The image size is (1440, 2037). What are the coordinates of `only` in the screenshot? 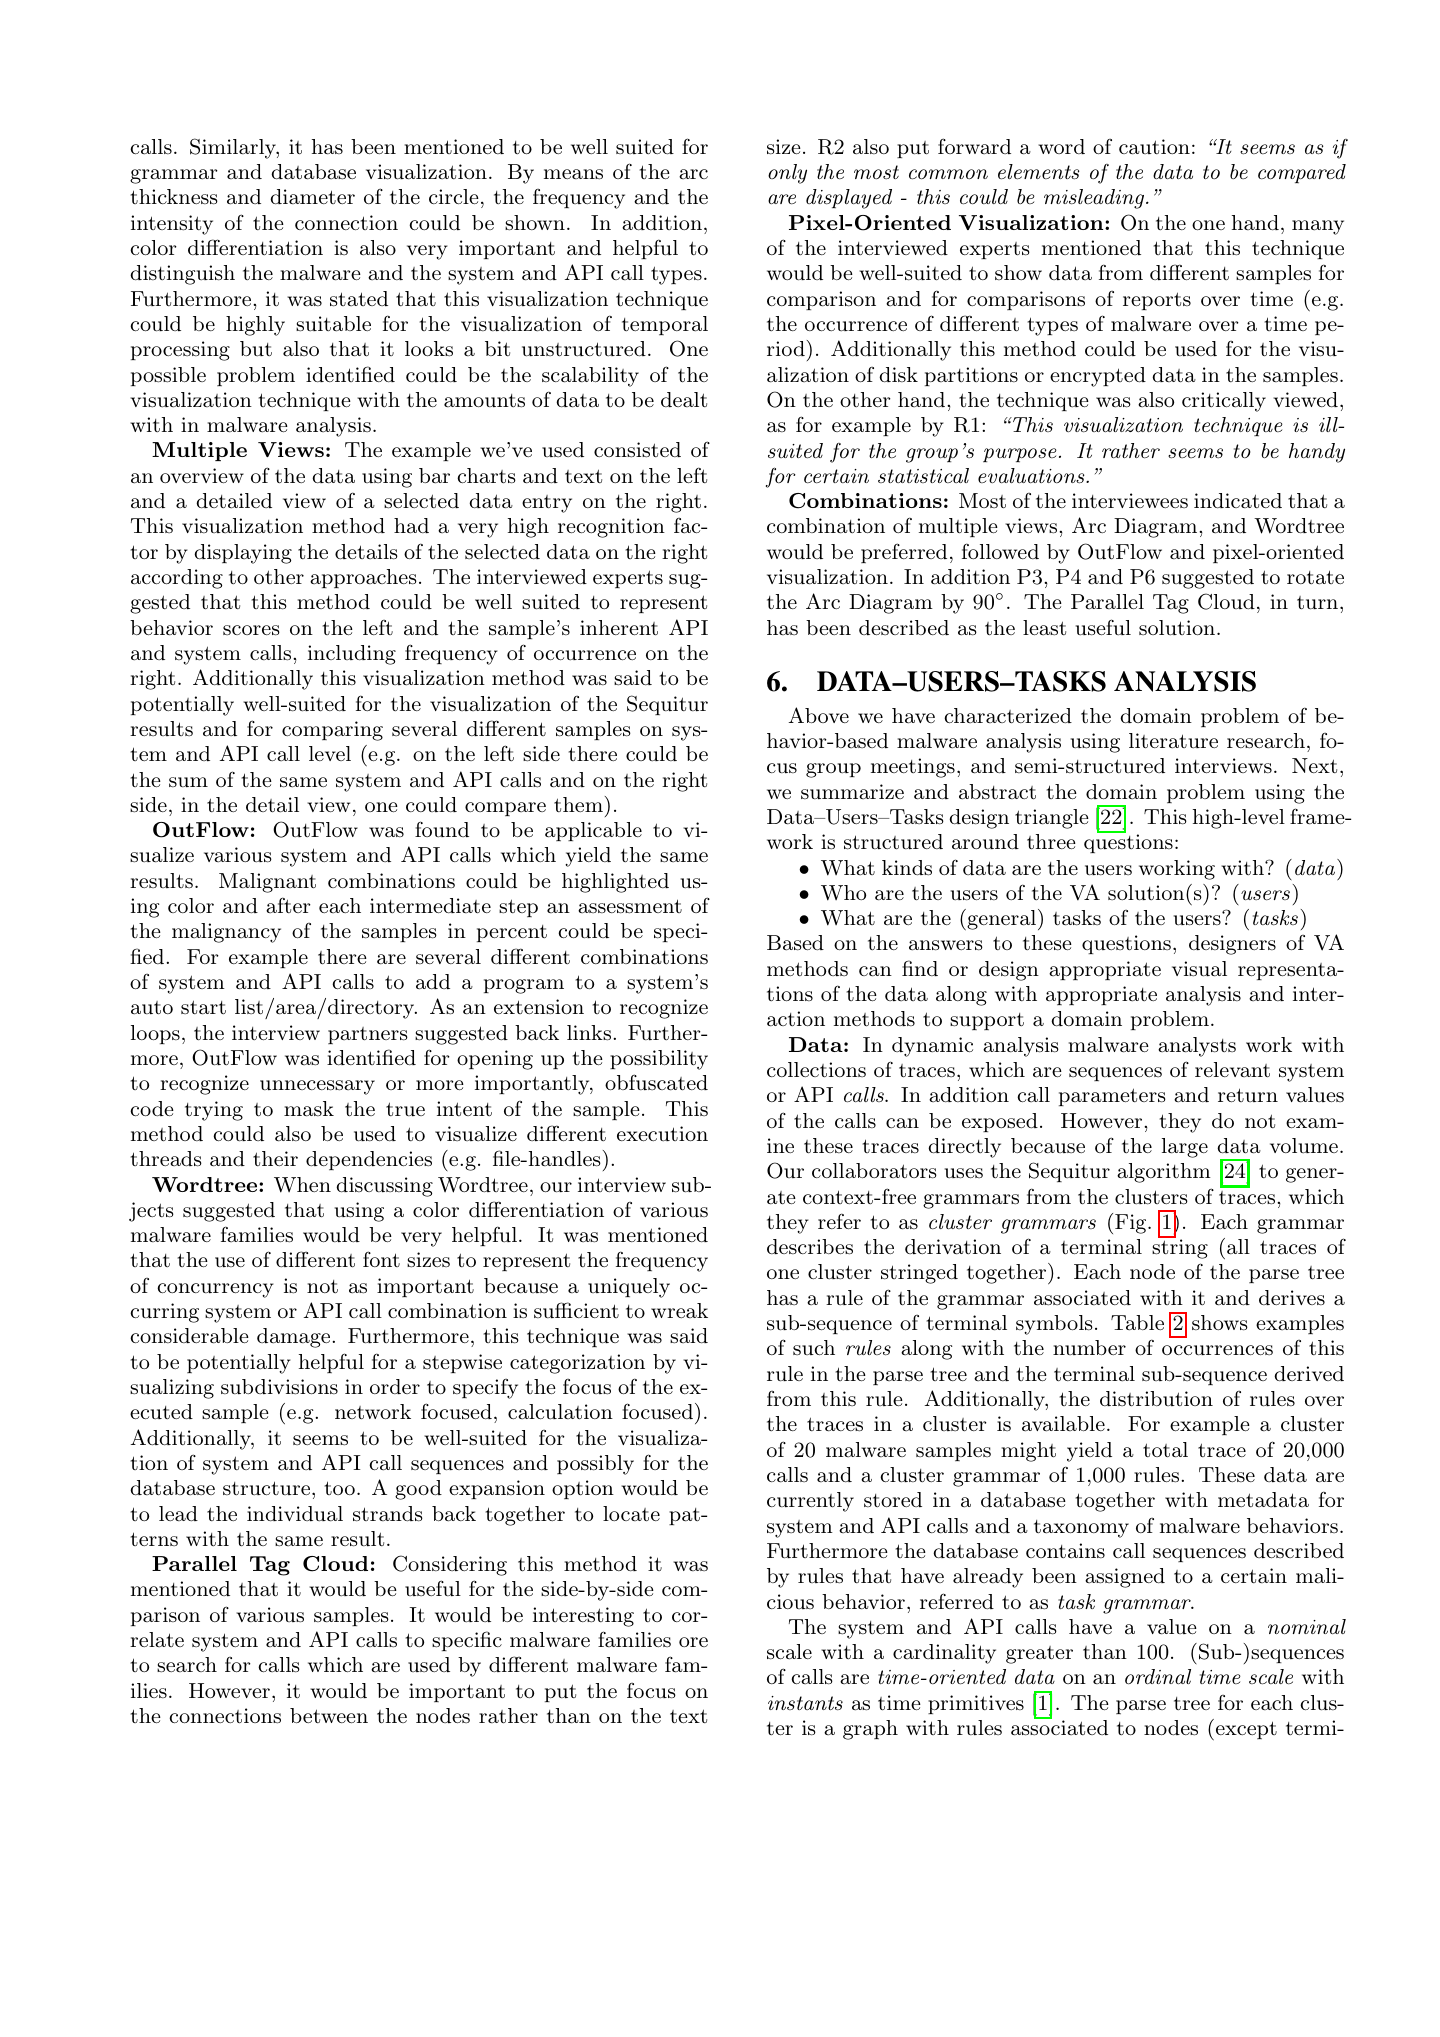 It's located at (787, 174).
